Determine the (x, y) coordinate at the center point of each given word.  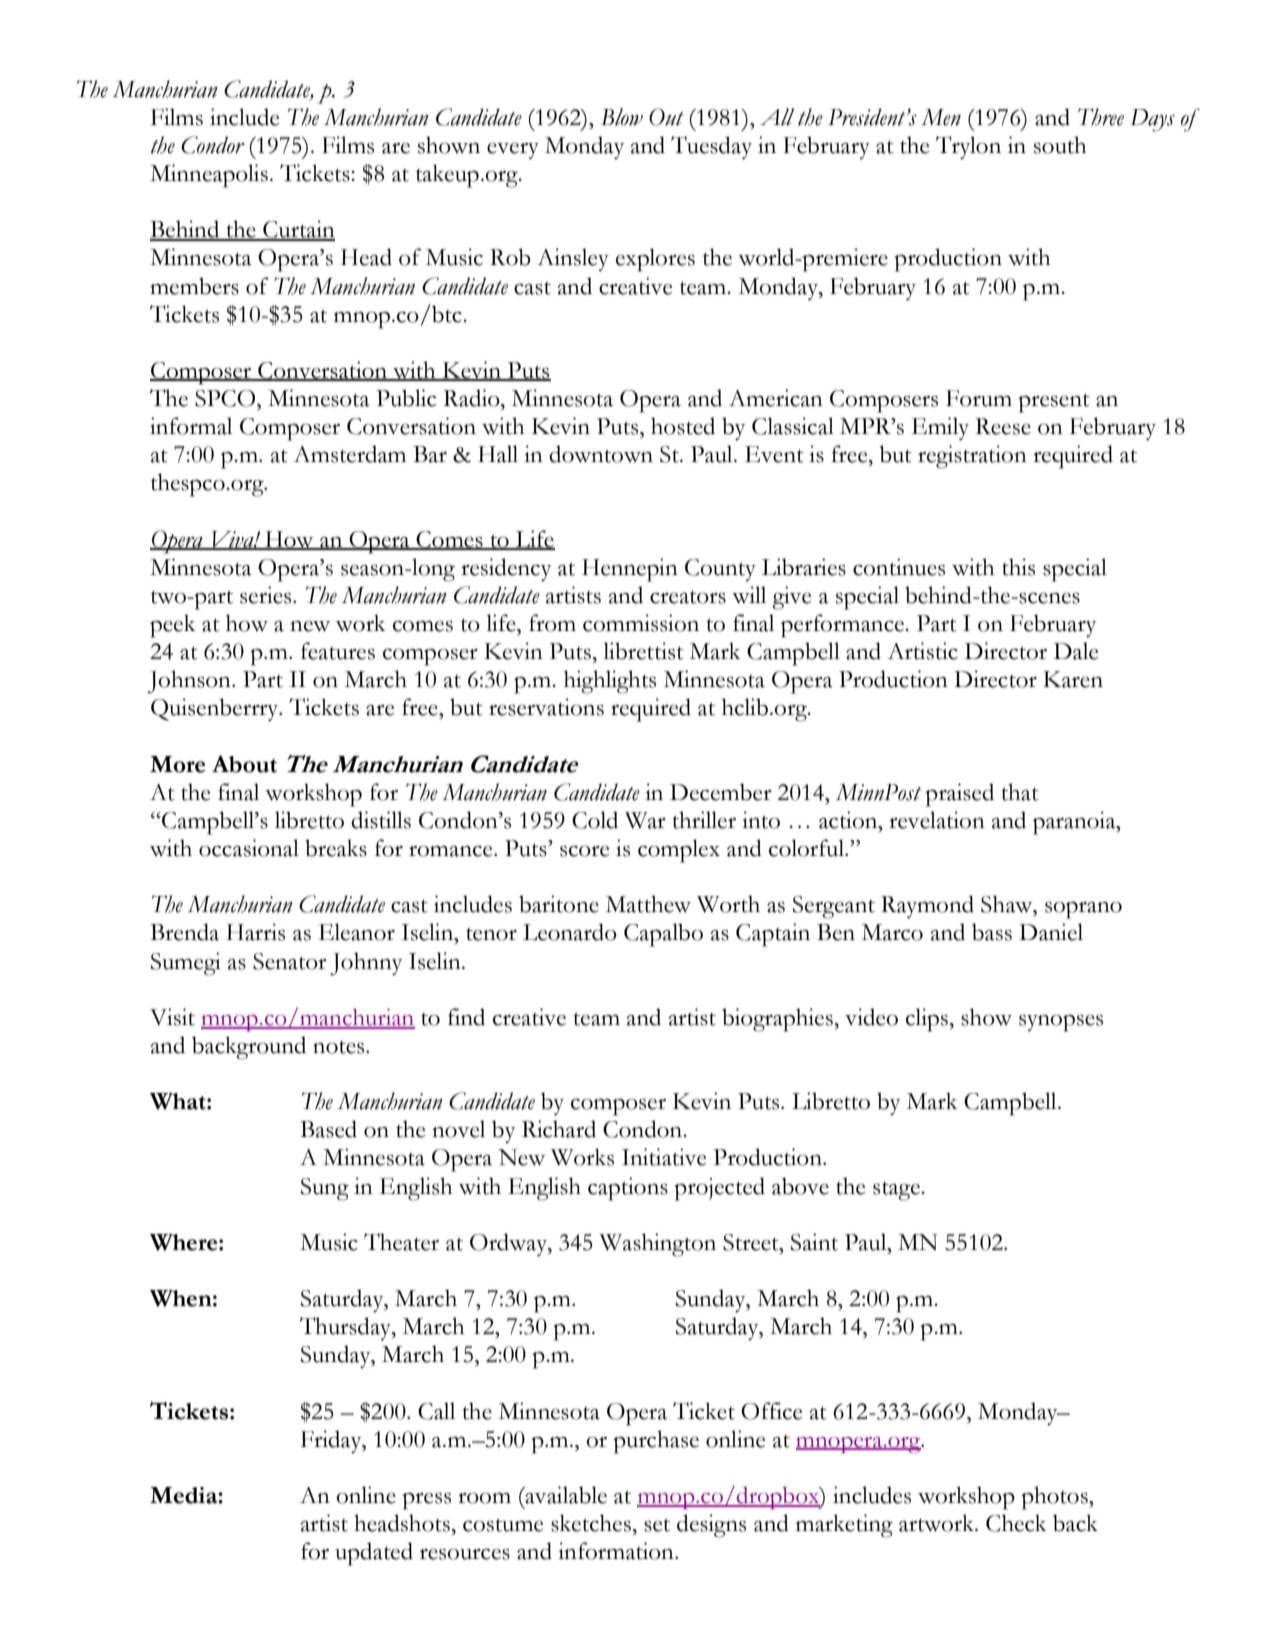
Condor (213, 145)
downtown (601, 454)
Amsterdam (349, 454)
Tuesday (711, 148)
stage (897, 1191)
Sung (325, 1189)
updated (374, 1554)
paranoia (1075, 823)
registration (972, 457)
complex (679, 851)
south (1060, 145)
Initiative (664, 1157)
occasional (249, 848)
